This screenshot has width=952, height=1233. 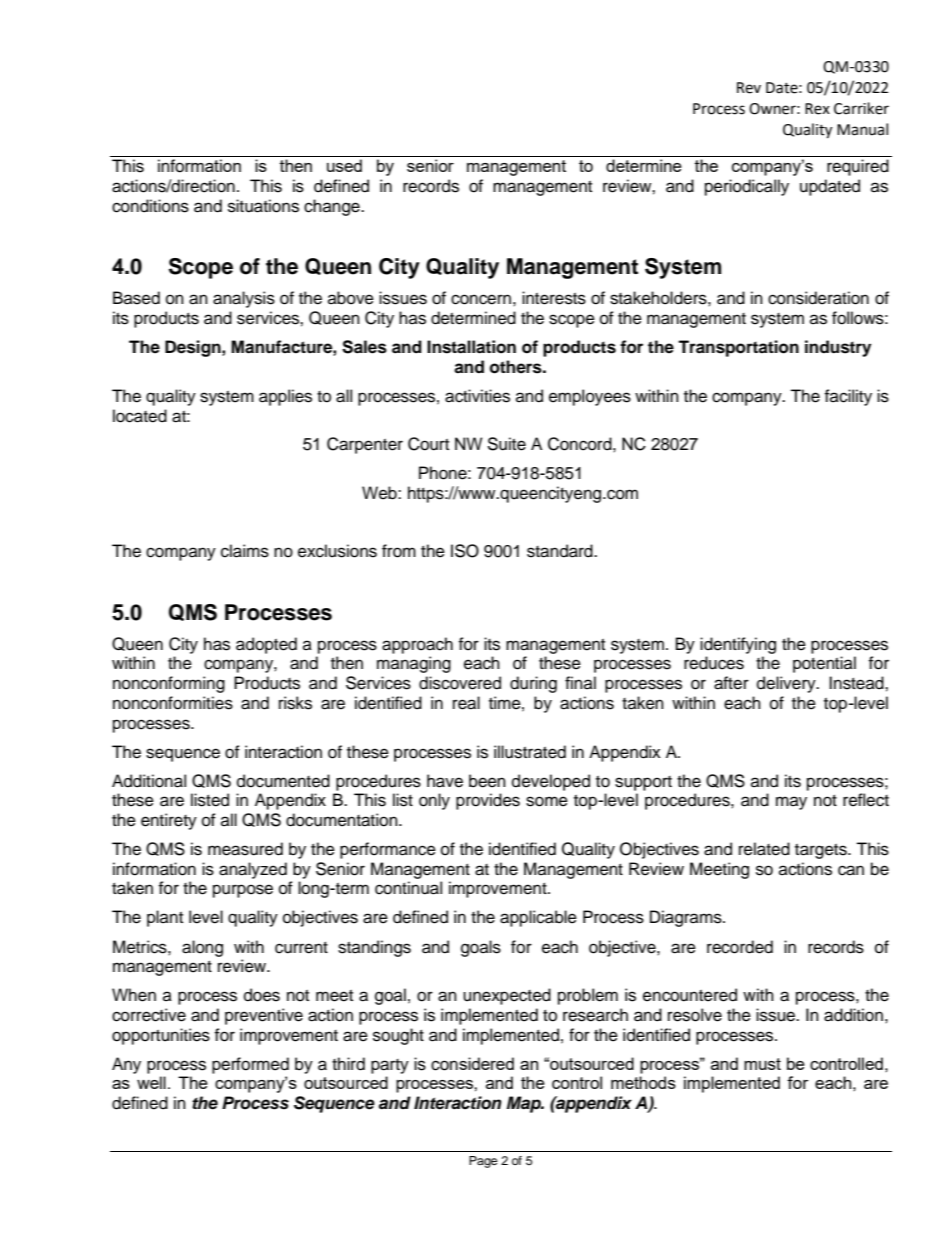 I want to click on Transportation, so click(x=738, y=348).
